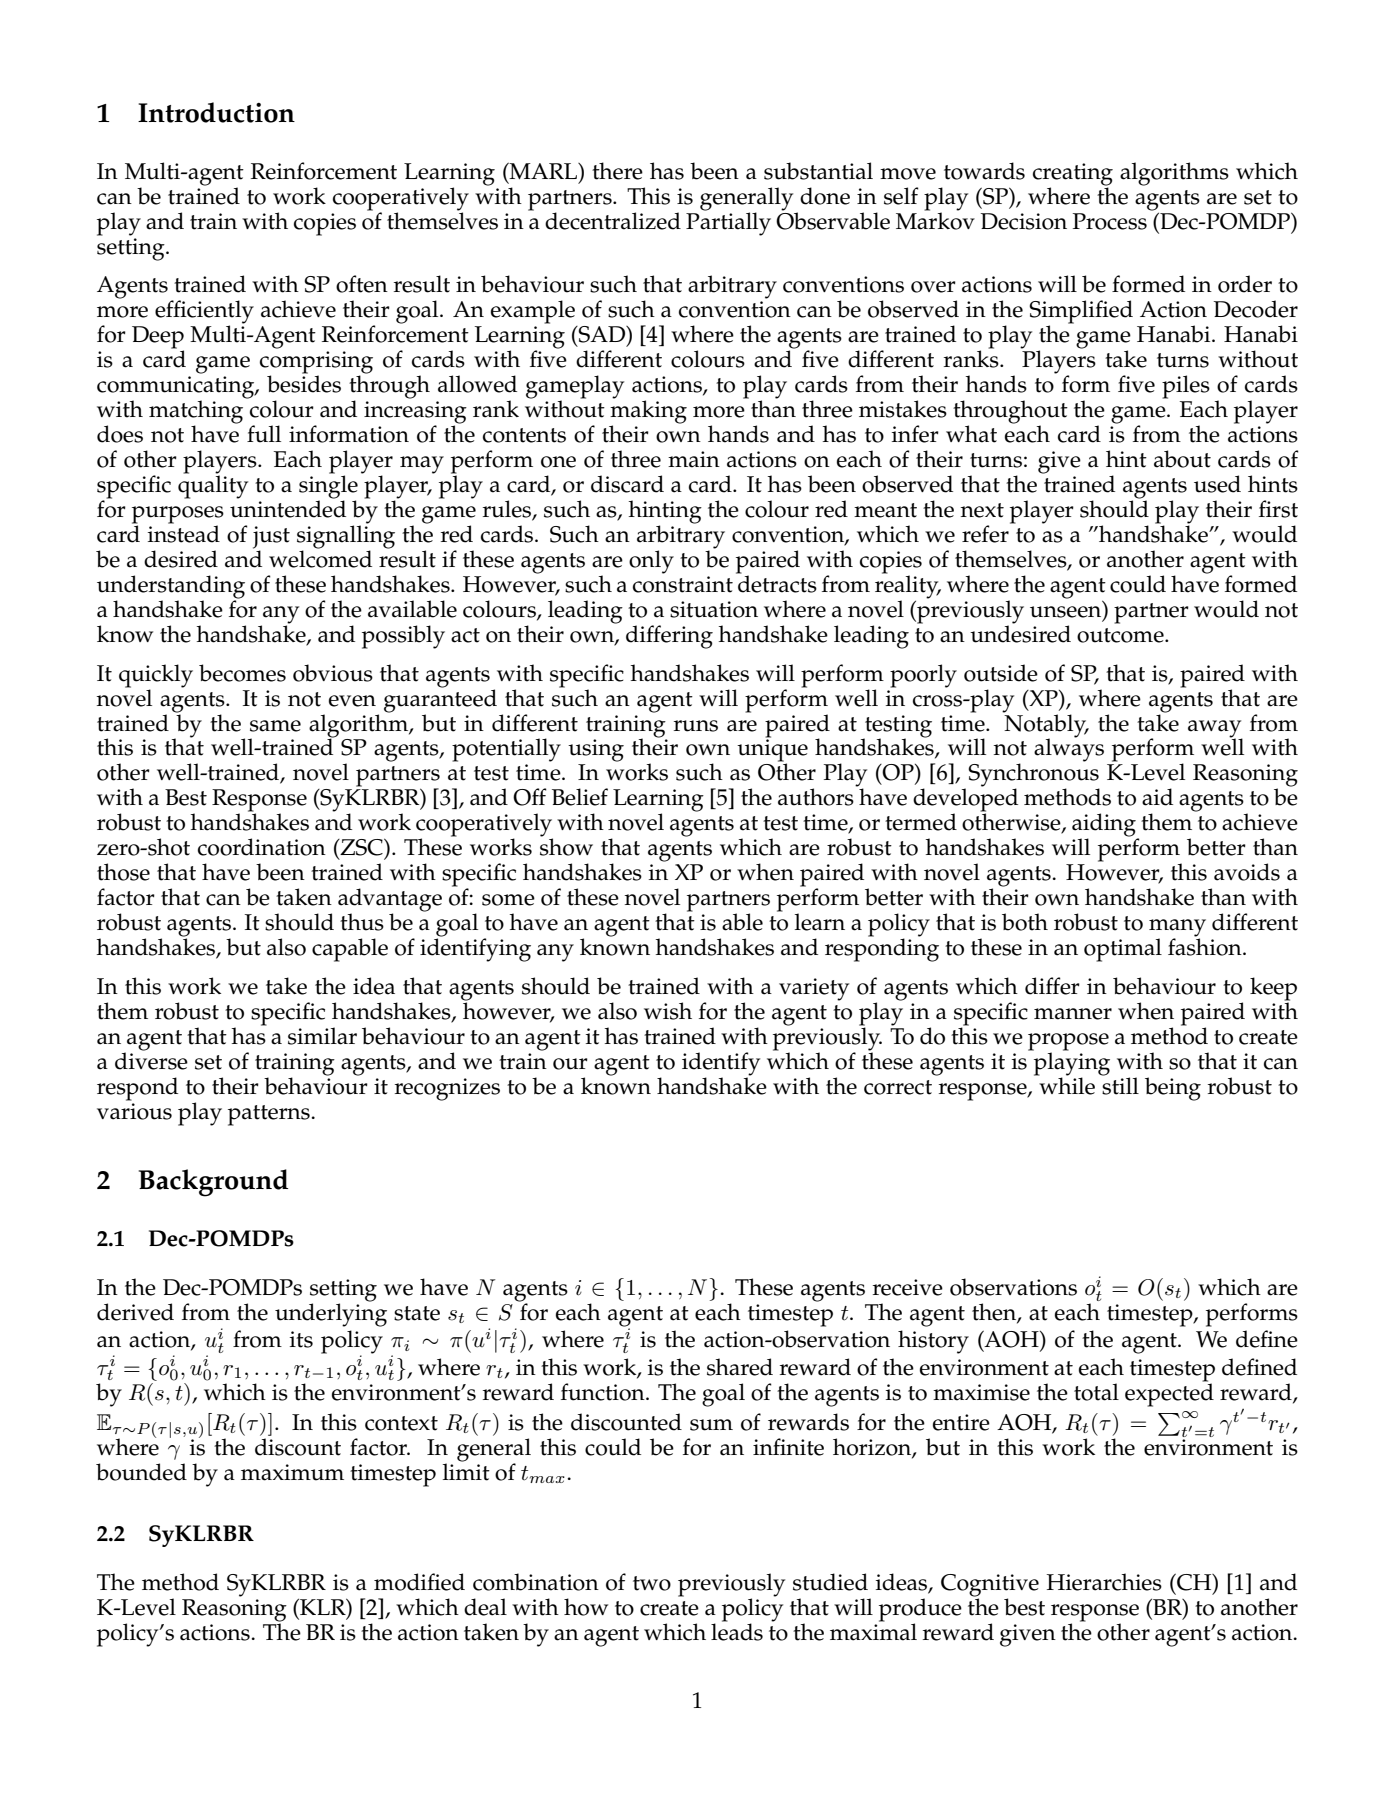  Describe the element at coordinates (1073, 1014) in the screenshot. I see `manner` at that location.
